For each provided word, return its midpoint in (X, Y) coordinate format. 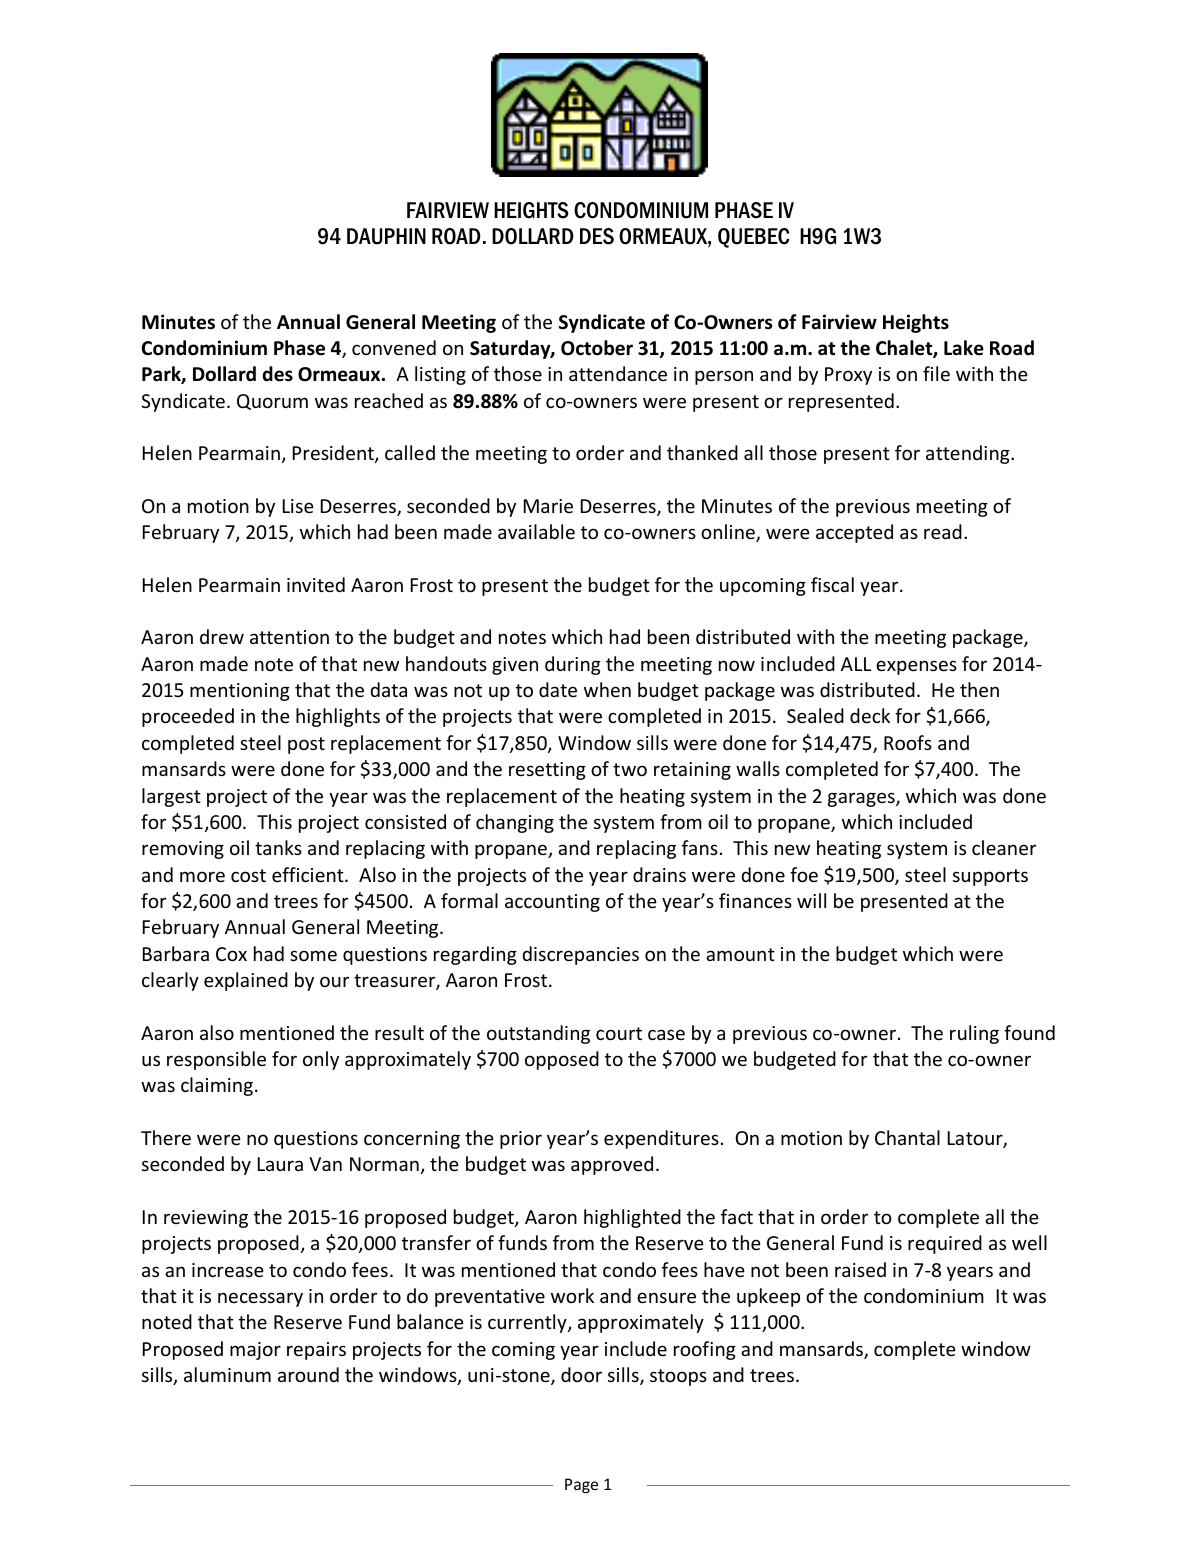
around (308, 1374)
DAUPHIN (386, 236)
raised (860, 1269)
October (597, 348)
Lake (964, 348)
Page (581, 1485)
